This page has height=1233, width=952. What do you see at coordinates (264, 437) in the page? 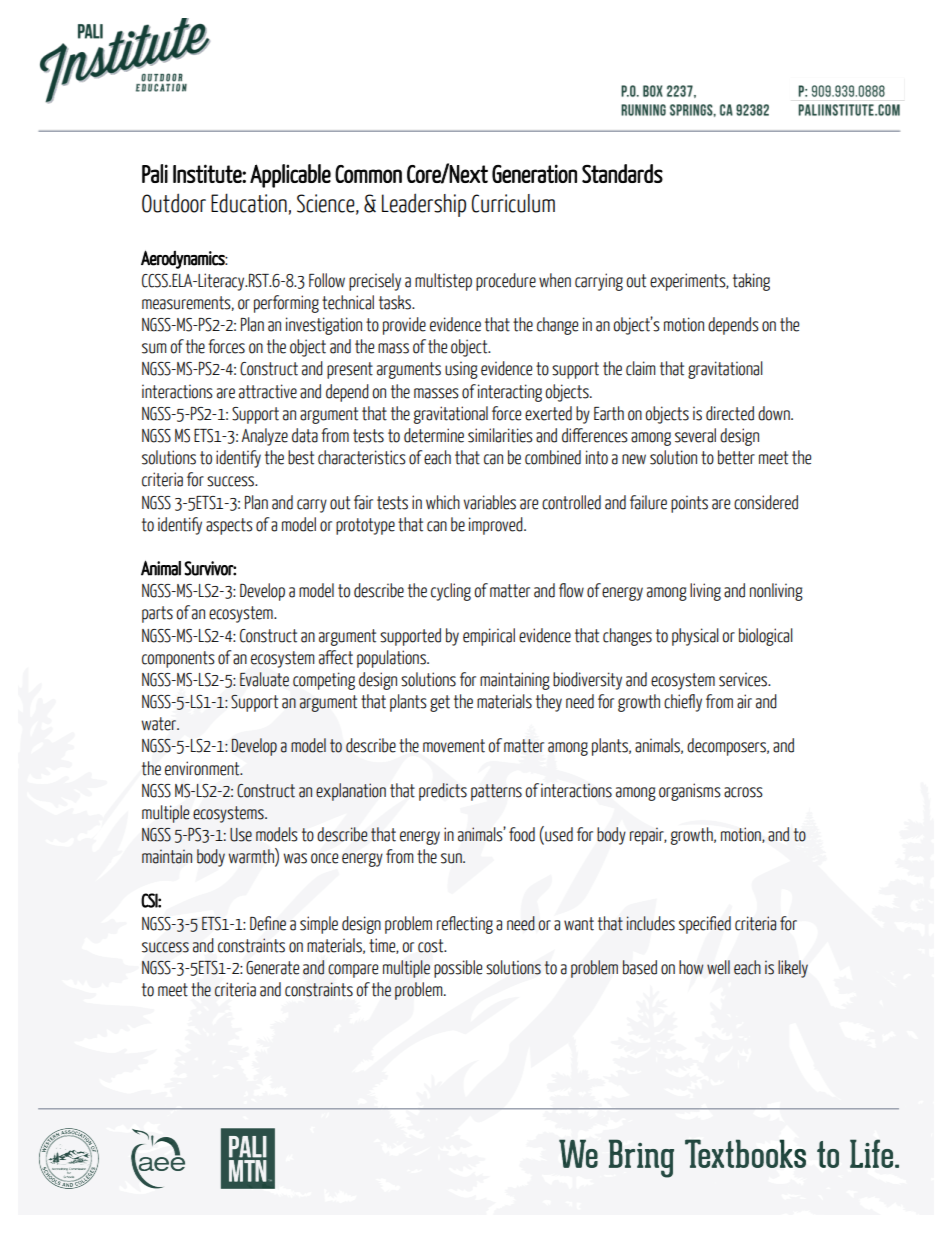
I see `Analyze` at bounding box center [264, 437].
